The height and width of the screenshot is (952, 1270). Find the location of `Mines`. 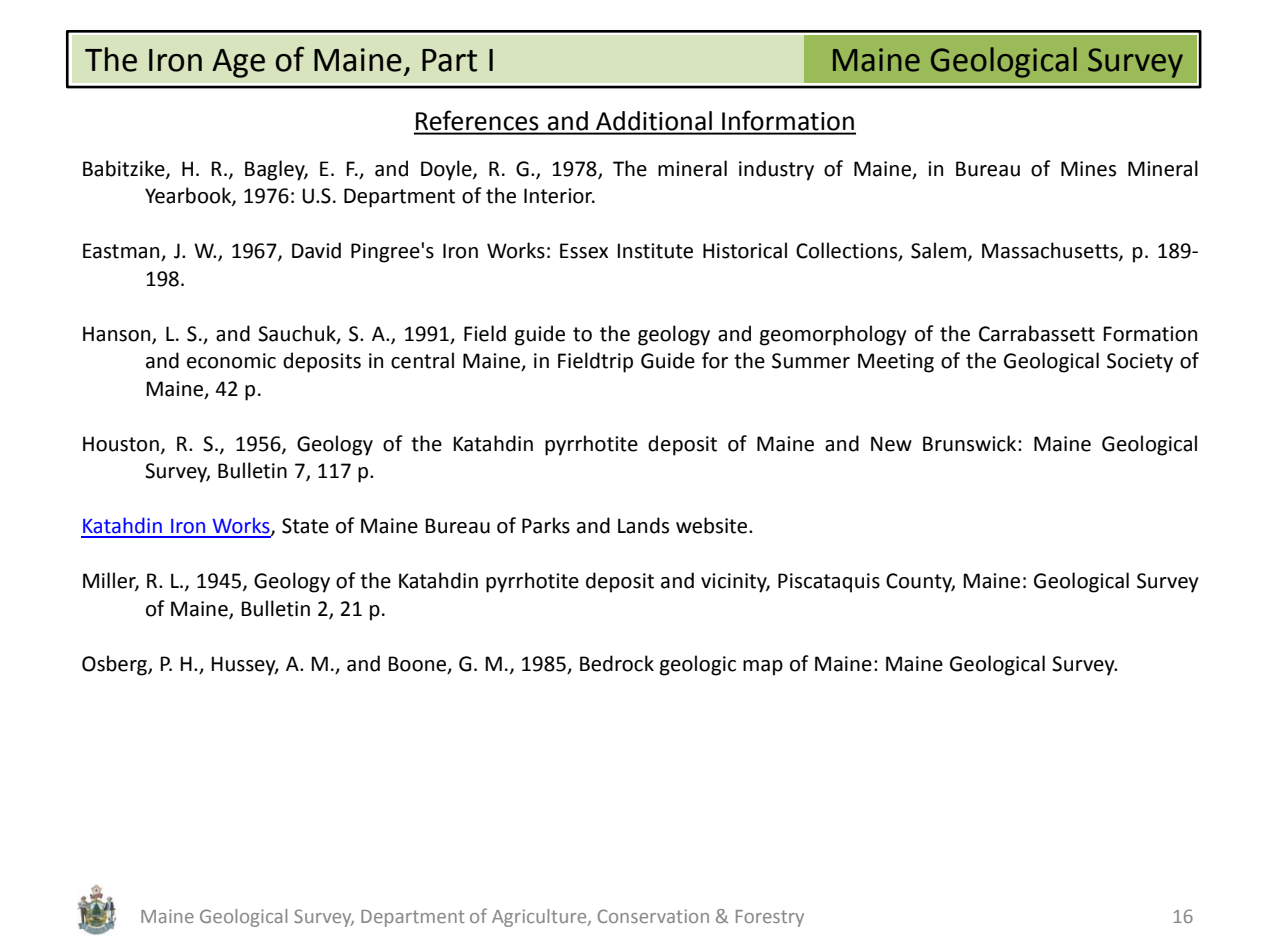

Mines is located at coordinates (1088, 169).
